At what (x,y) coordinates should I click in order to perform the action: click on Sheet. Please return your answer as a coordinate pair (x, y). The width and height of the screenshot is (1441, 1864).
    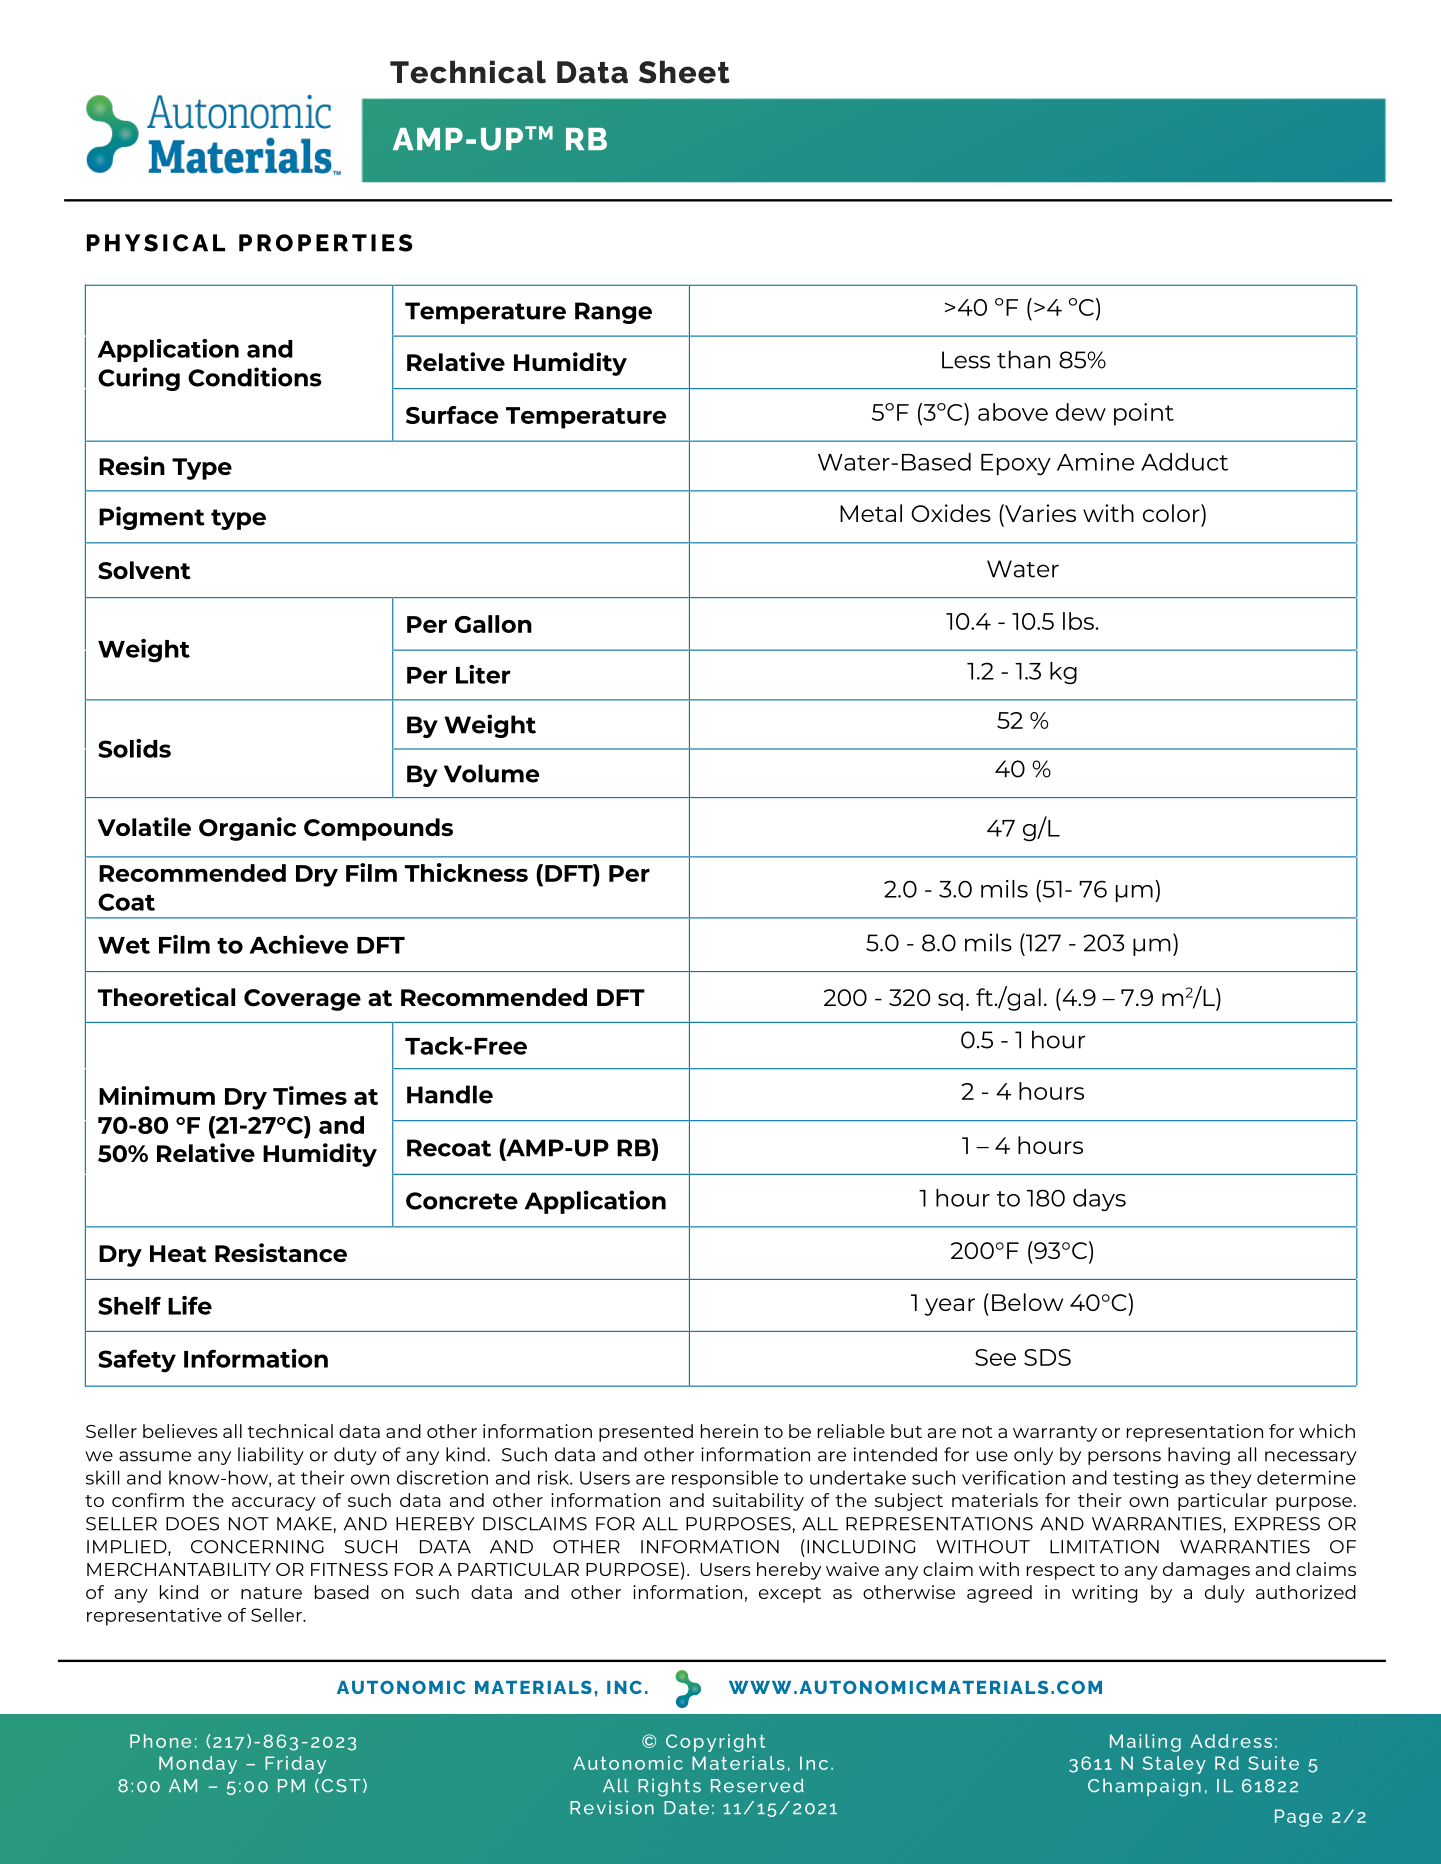
    Looking at the image, I should click on (684, 72).
